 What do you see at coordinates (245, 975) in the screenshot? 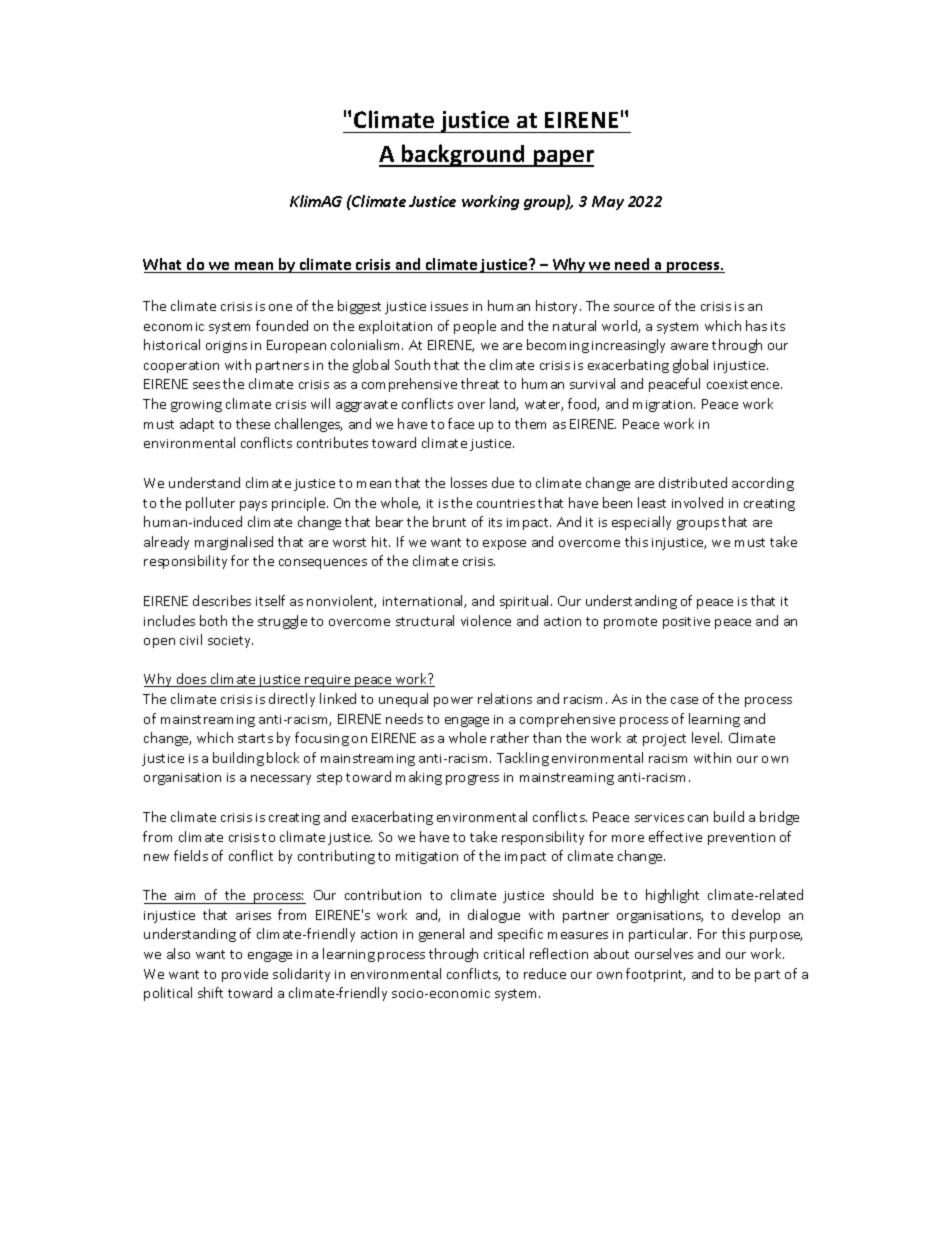
I see `provide` at bounding box center [245, 975].
